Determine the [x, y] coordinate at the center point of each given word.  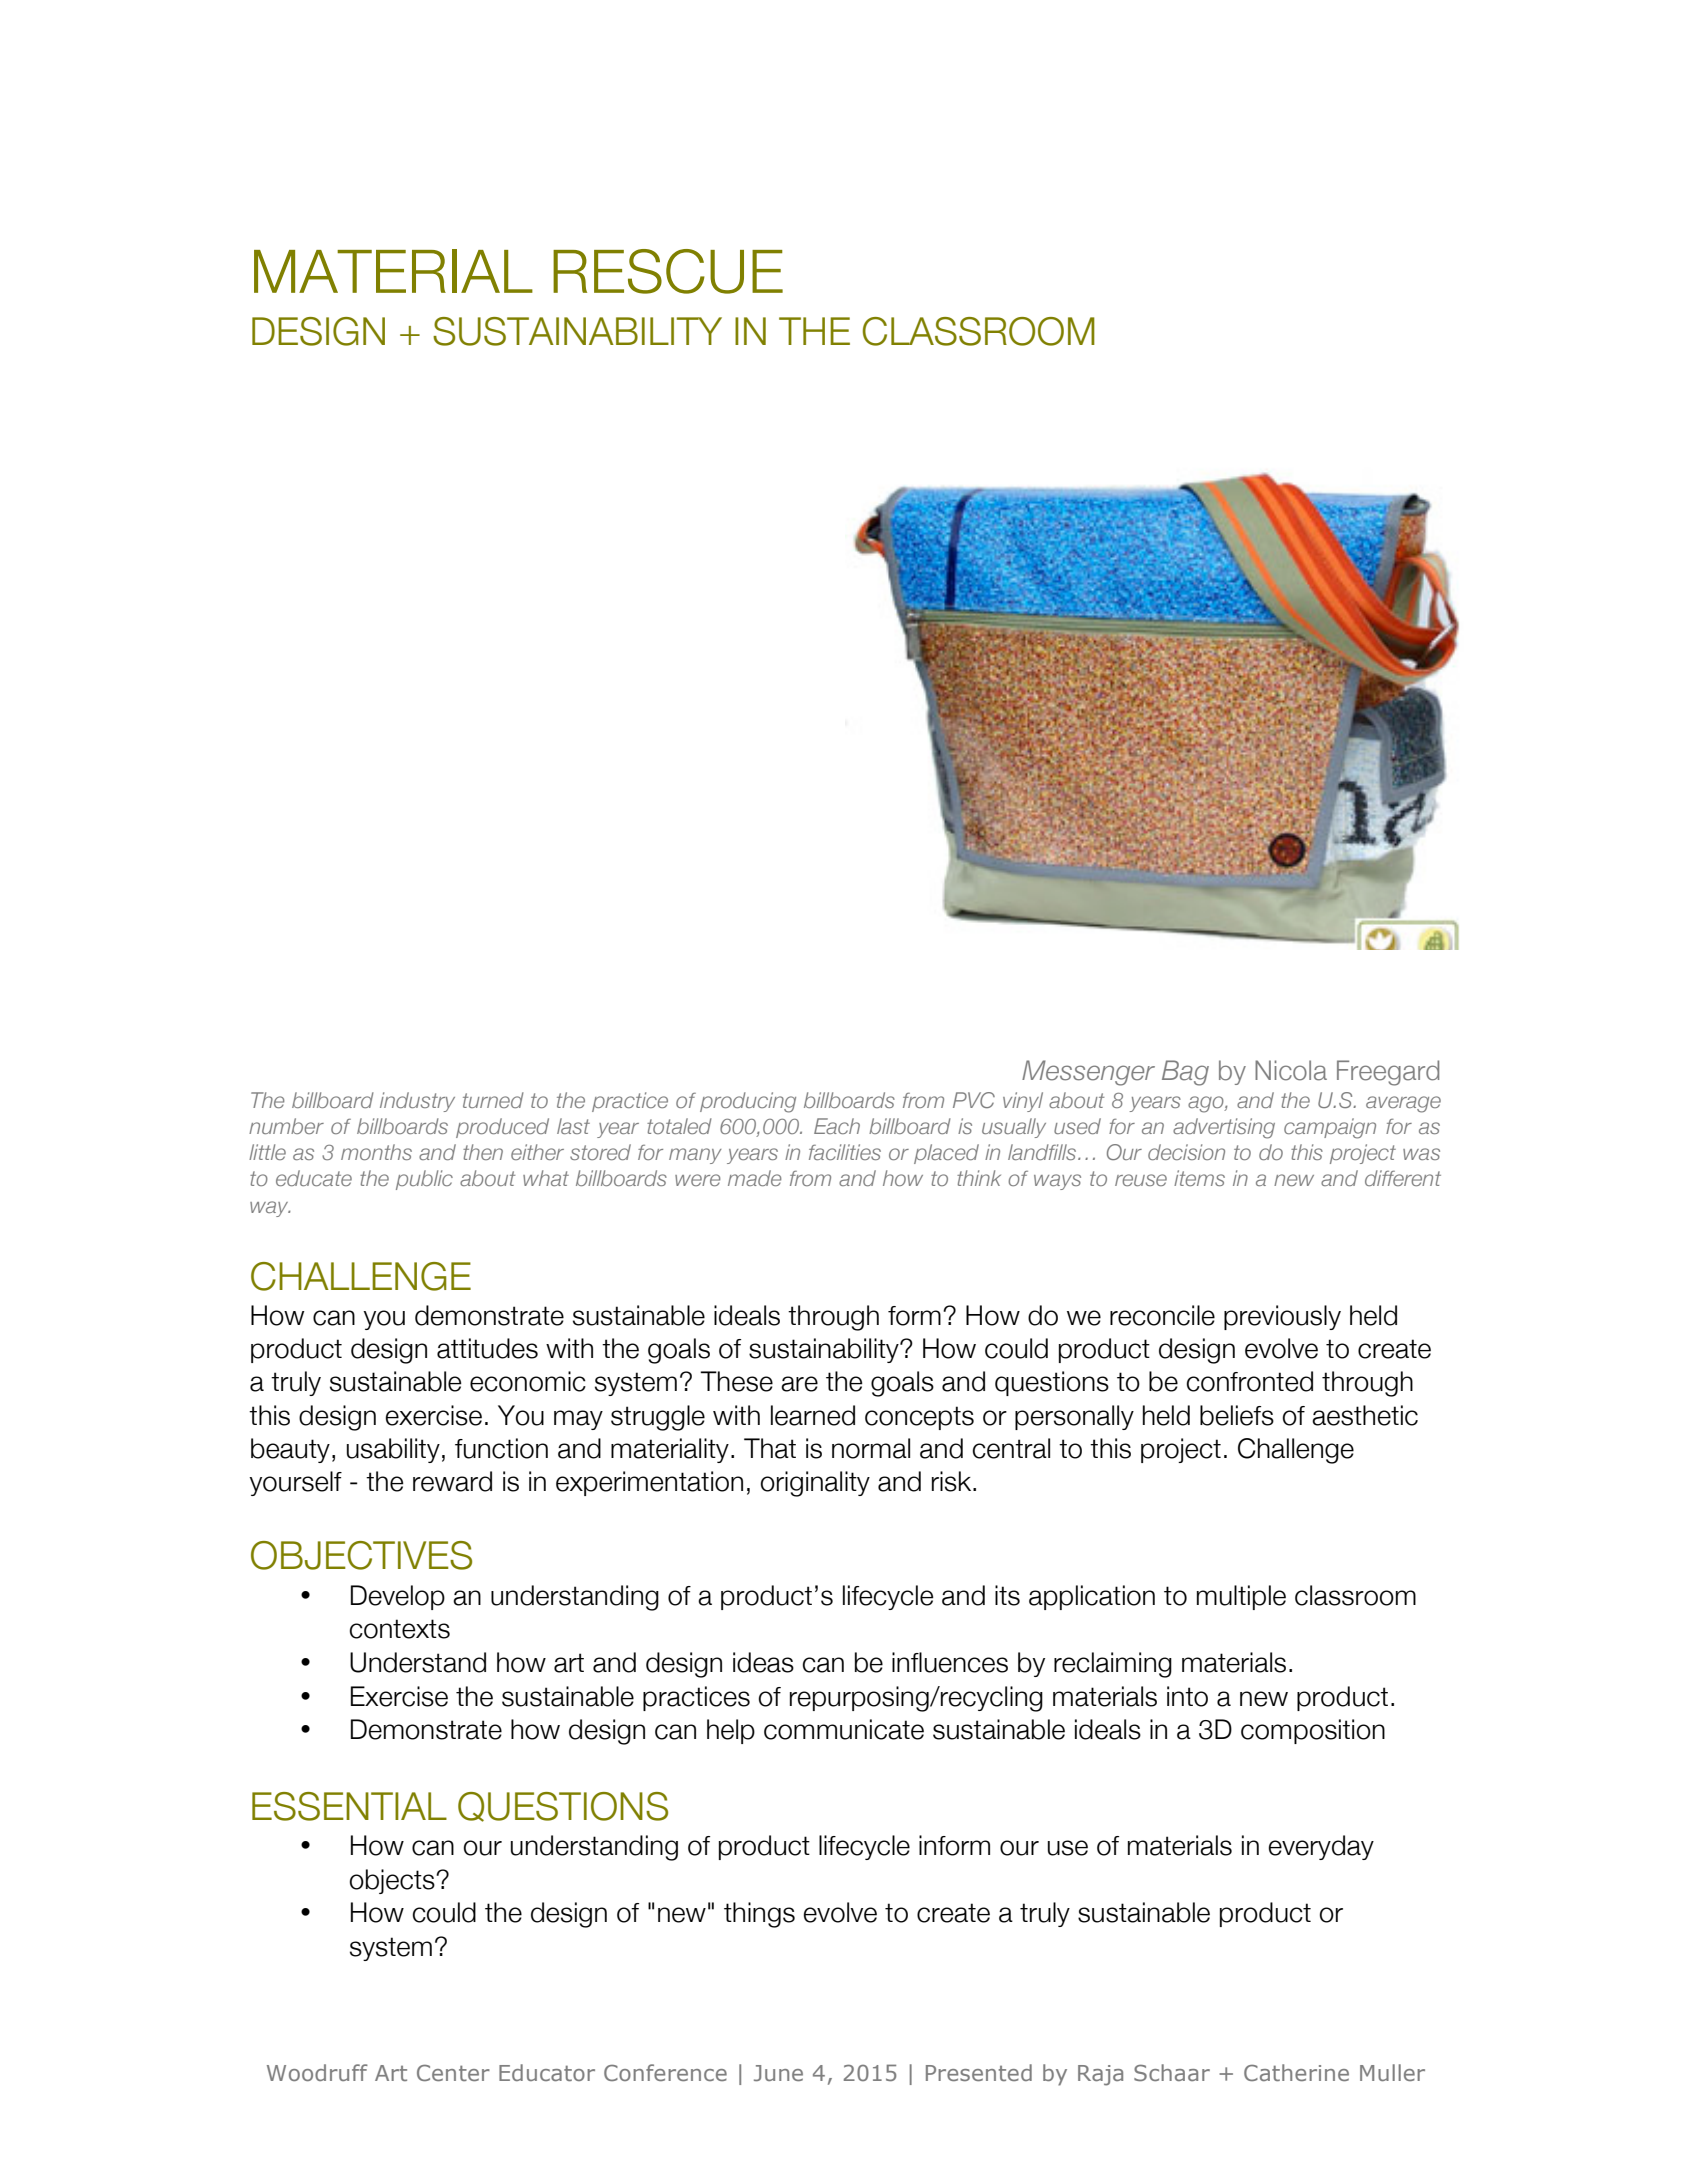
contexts [400, 1629]
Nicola [1291, 1070]
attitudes [487, 1348]
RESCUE [668, 271]
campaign [1330, 1128]
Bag [1185, 1073]
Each [837, 1126]
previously [1282, 1317]
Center [453, 2072]
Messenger [1088, 1073]
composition [1313, 1731]
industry [417, 1102]
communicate [844, 1729]
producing [748, 1102]
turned [493, 1100]
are [799, 1384]
